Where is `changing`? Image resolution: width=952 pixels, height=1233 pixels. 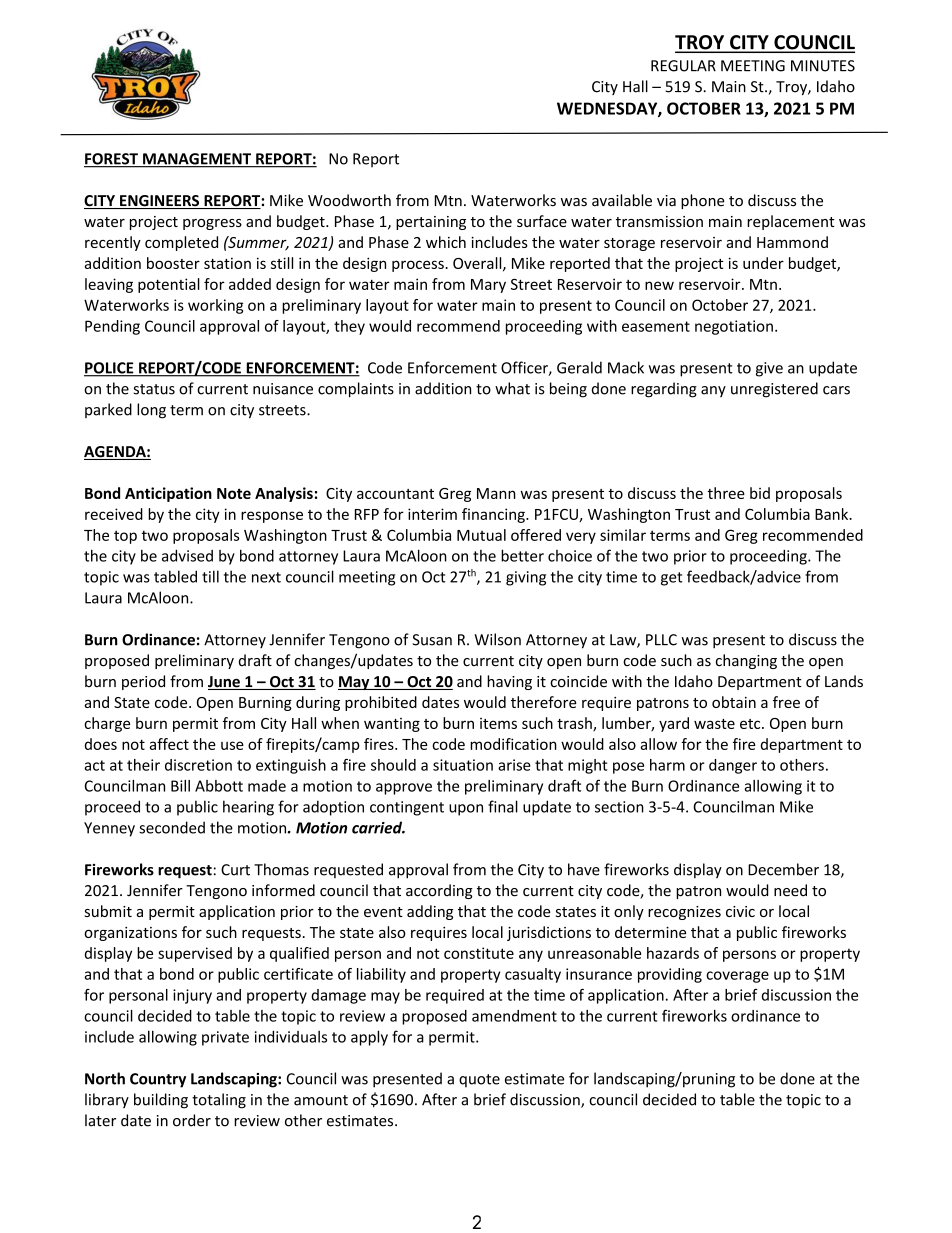 changing is located at coordinates (746, 661).
